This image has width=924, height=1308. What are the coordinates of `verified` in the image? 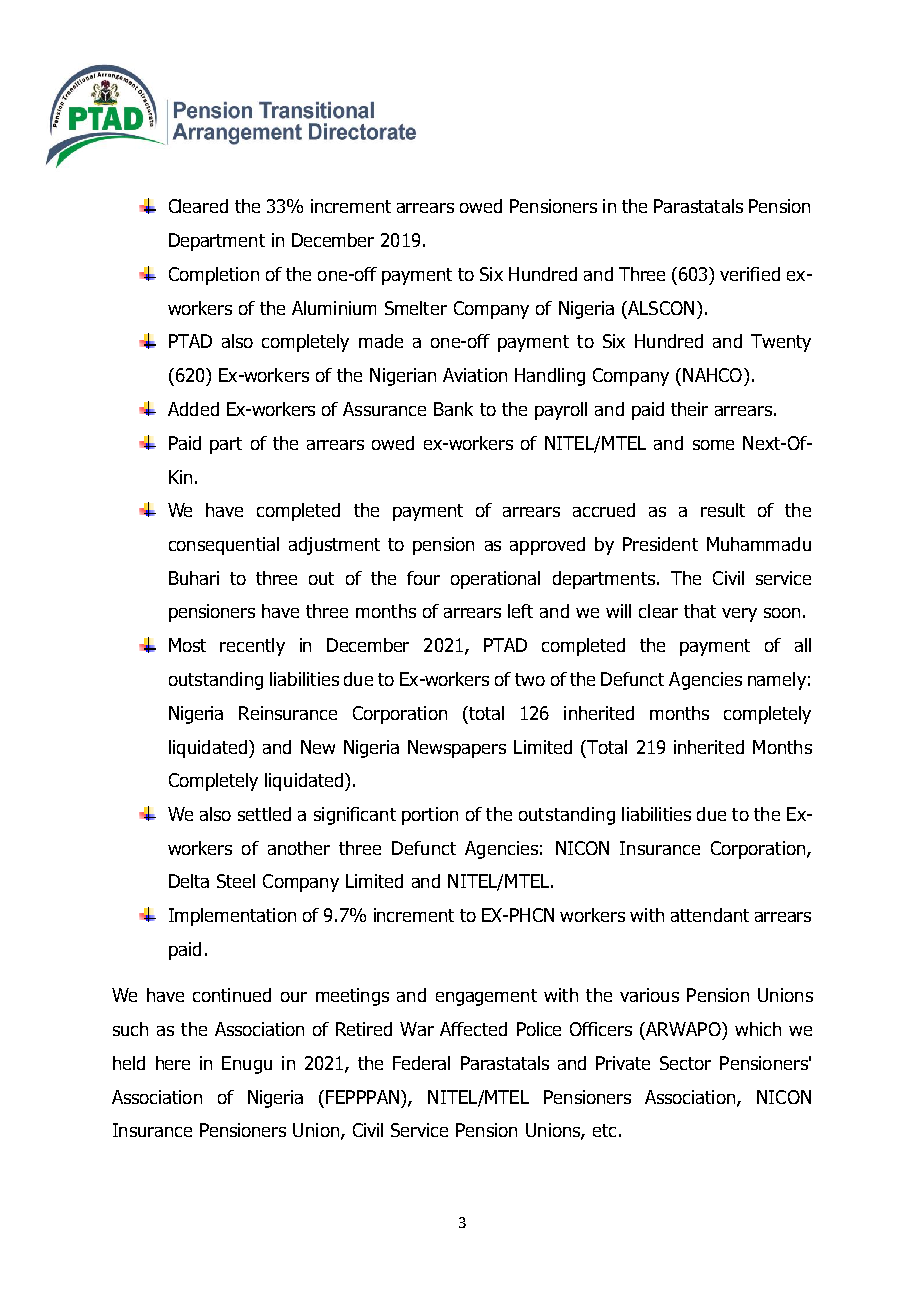 It's located at (750, 274).
